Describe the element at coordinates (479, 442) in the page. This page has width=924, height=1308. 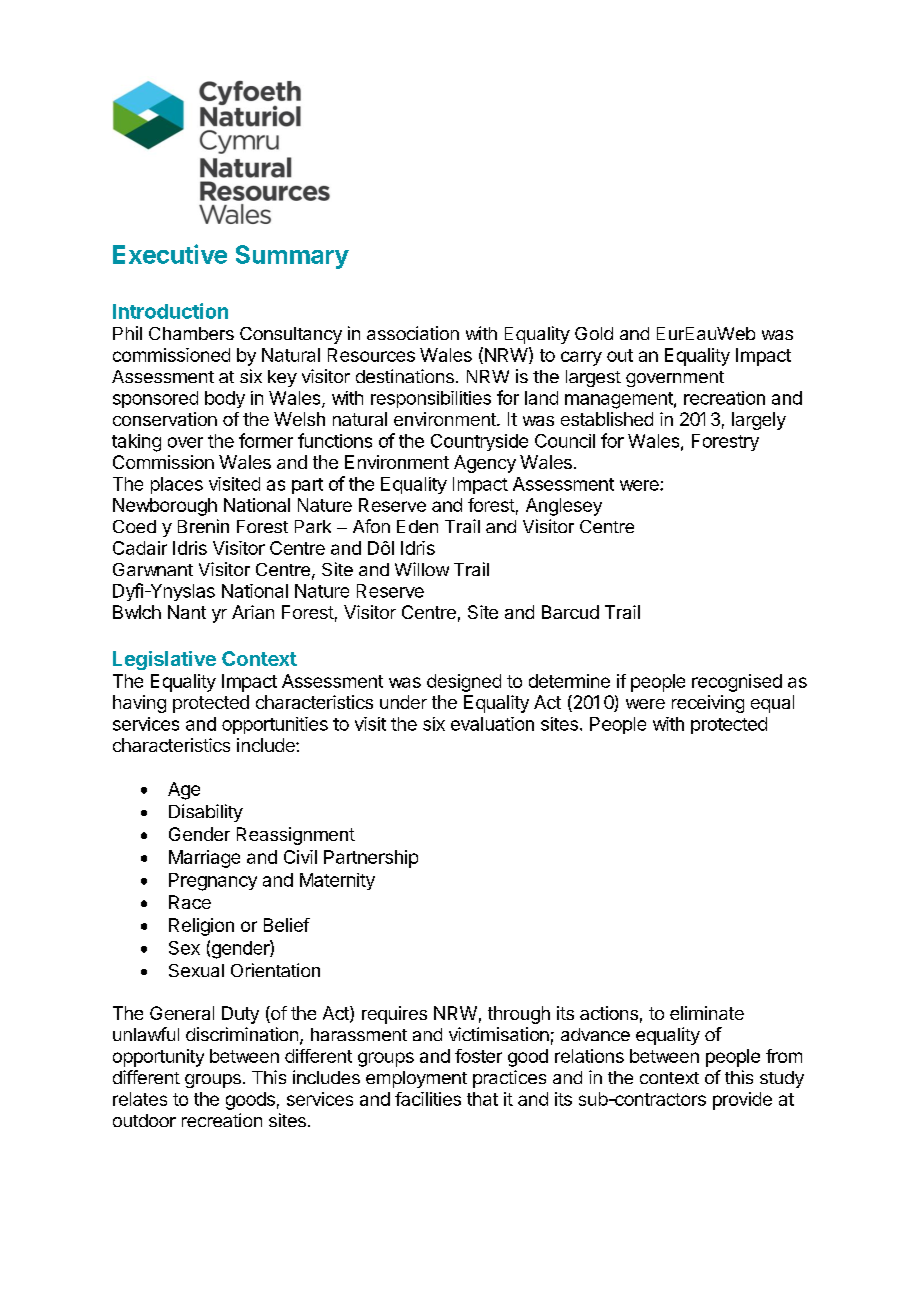
I see `Countryside` at that location.
